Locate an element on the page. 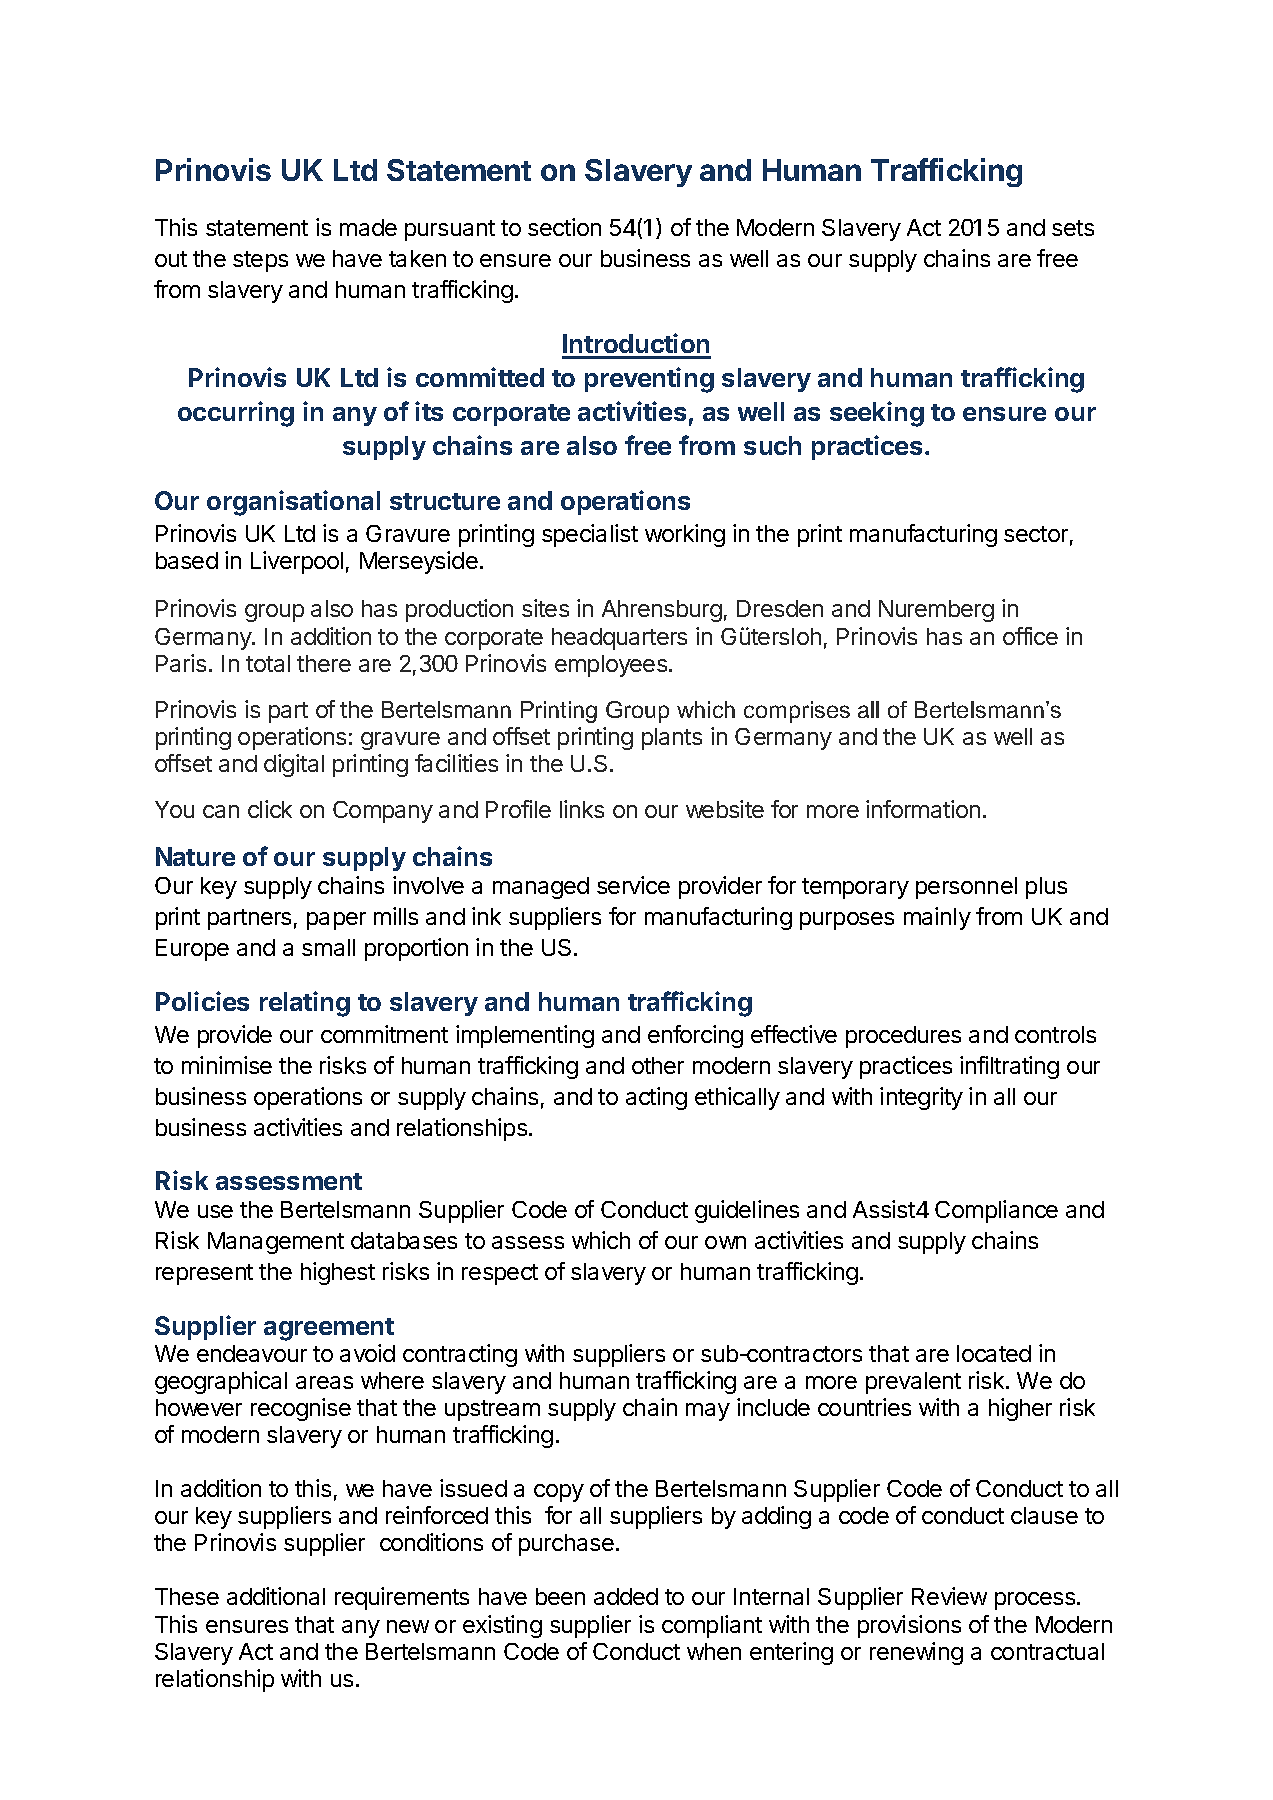 This image has width=1273, height=1800. steps is located at coordinates (260, 261).
